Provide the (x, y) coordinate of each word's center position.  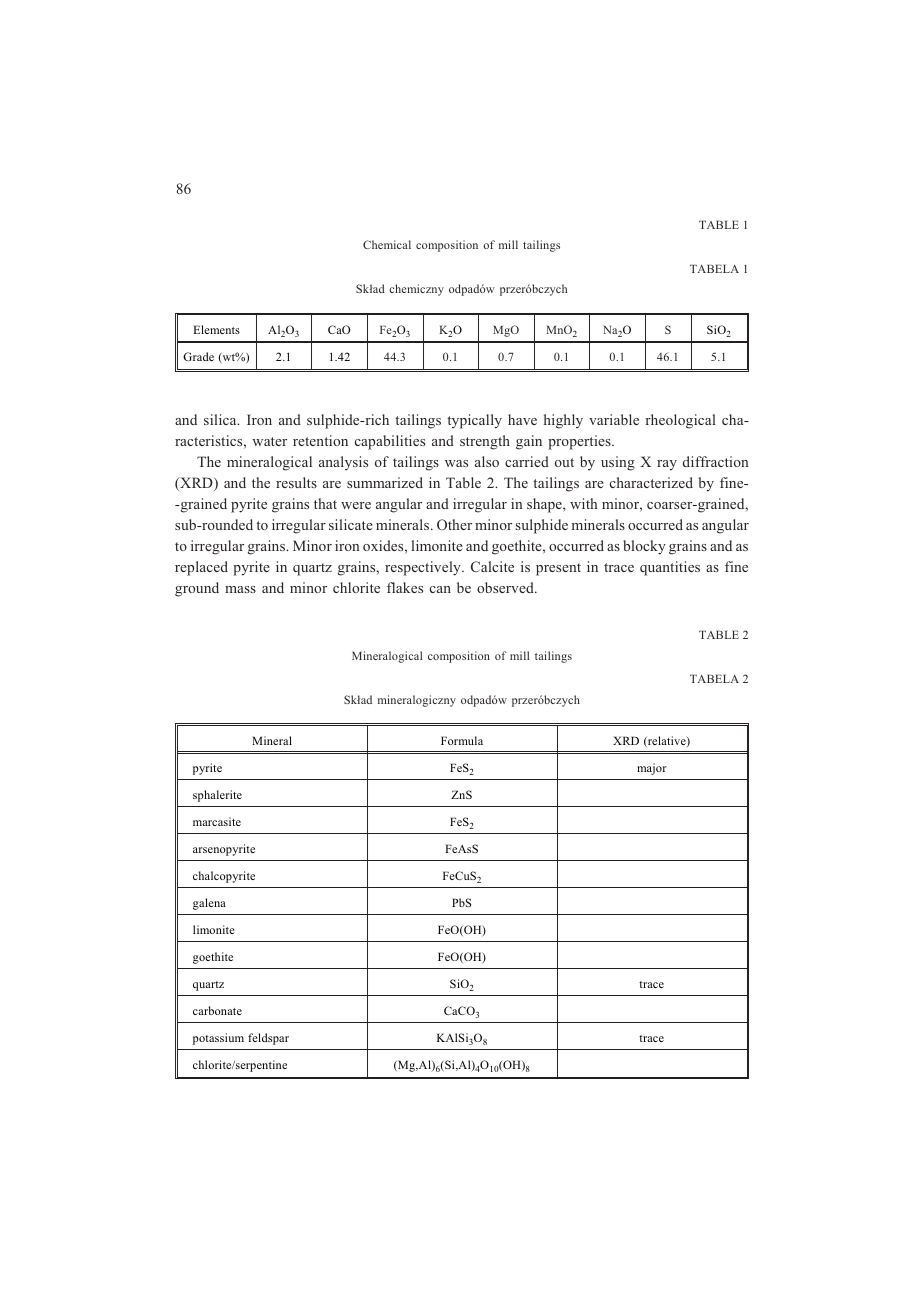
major (652, 769)
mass (240, 589)
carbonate (217, 1010)
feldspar (268, 1039)
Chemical (387, 244)
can (440, 589)
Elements (217, 329)
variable (614, 419)
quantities (670, 568)
